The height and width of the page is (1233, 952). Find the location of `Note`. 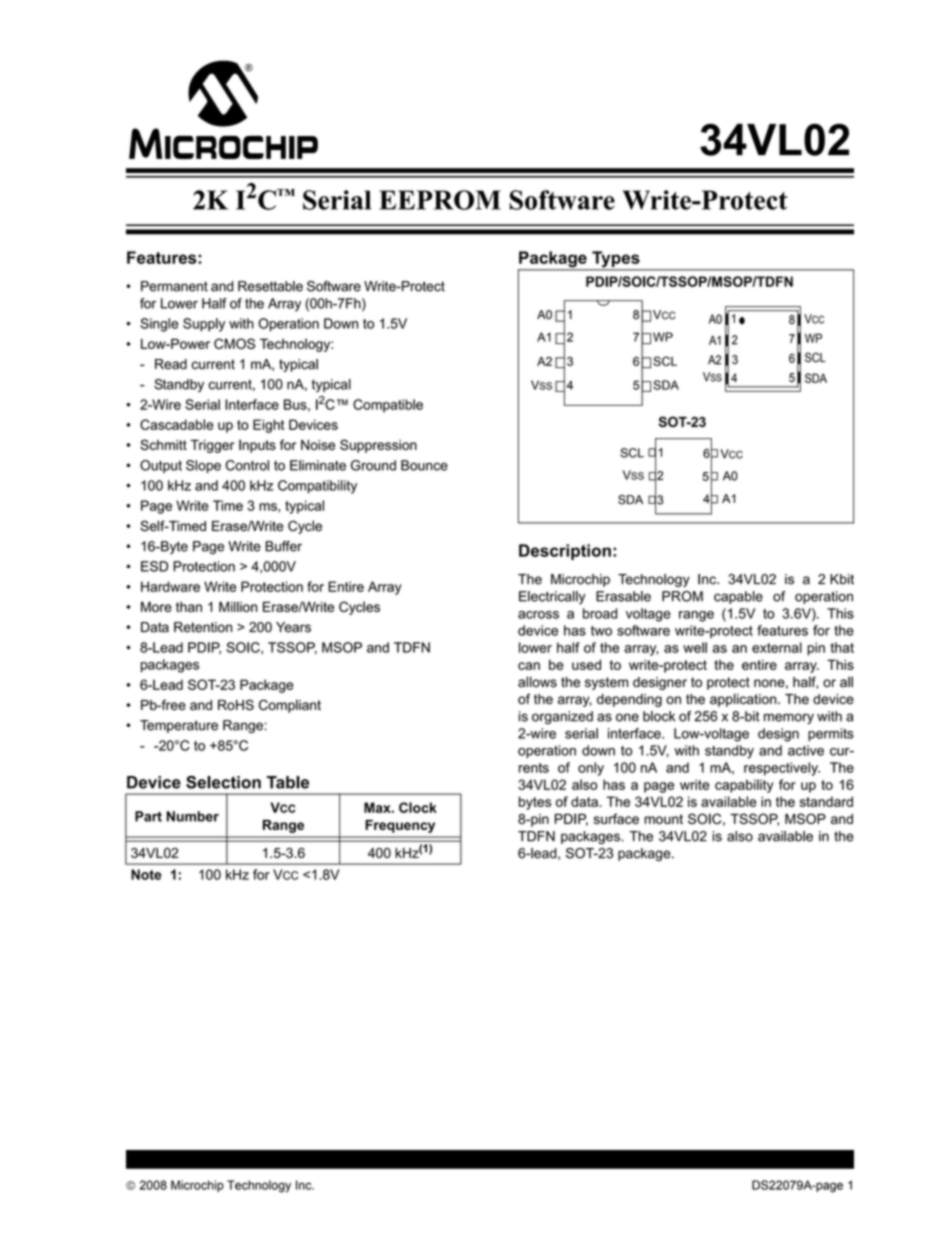

Note is located at coordinates (146, 874).
